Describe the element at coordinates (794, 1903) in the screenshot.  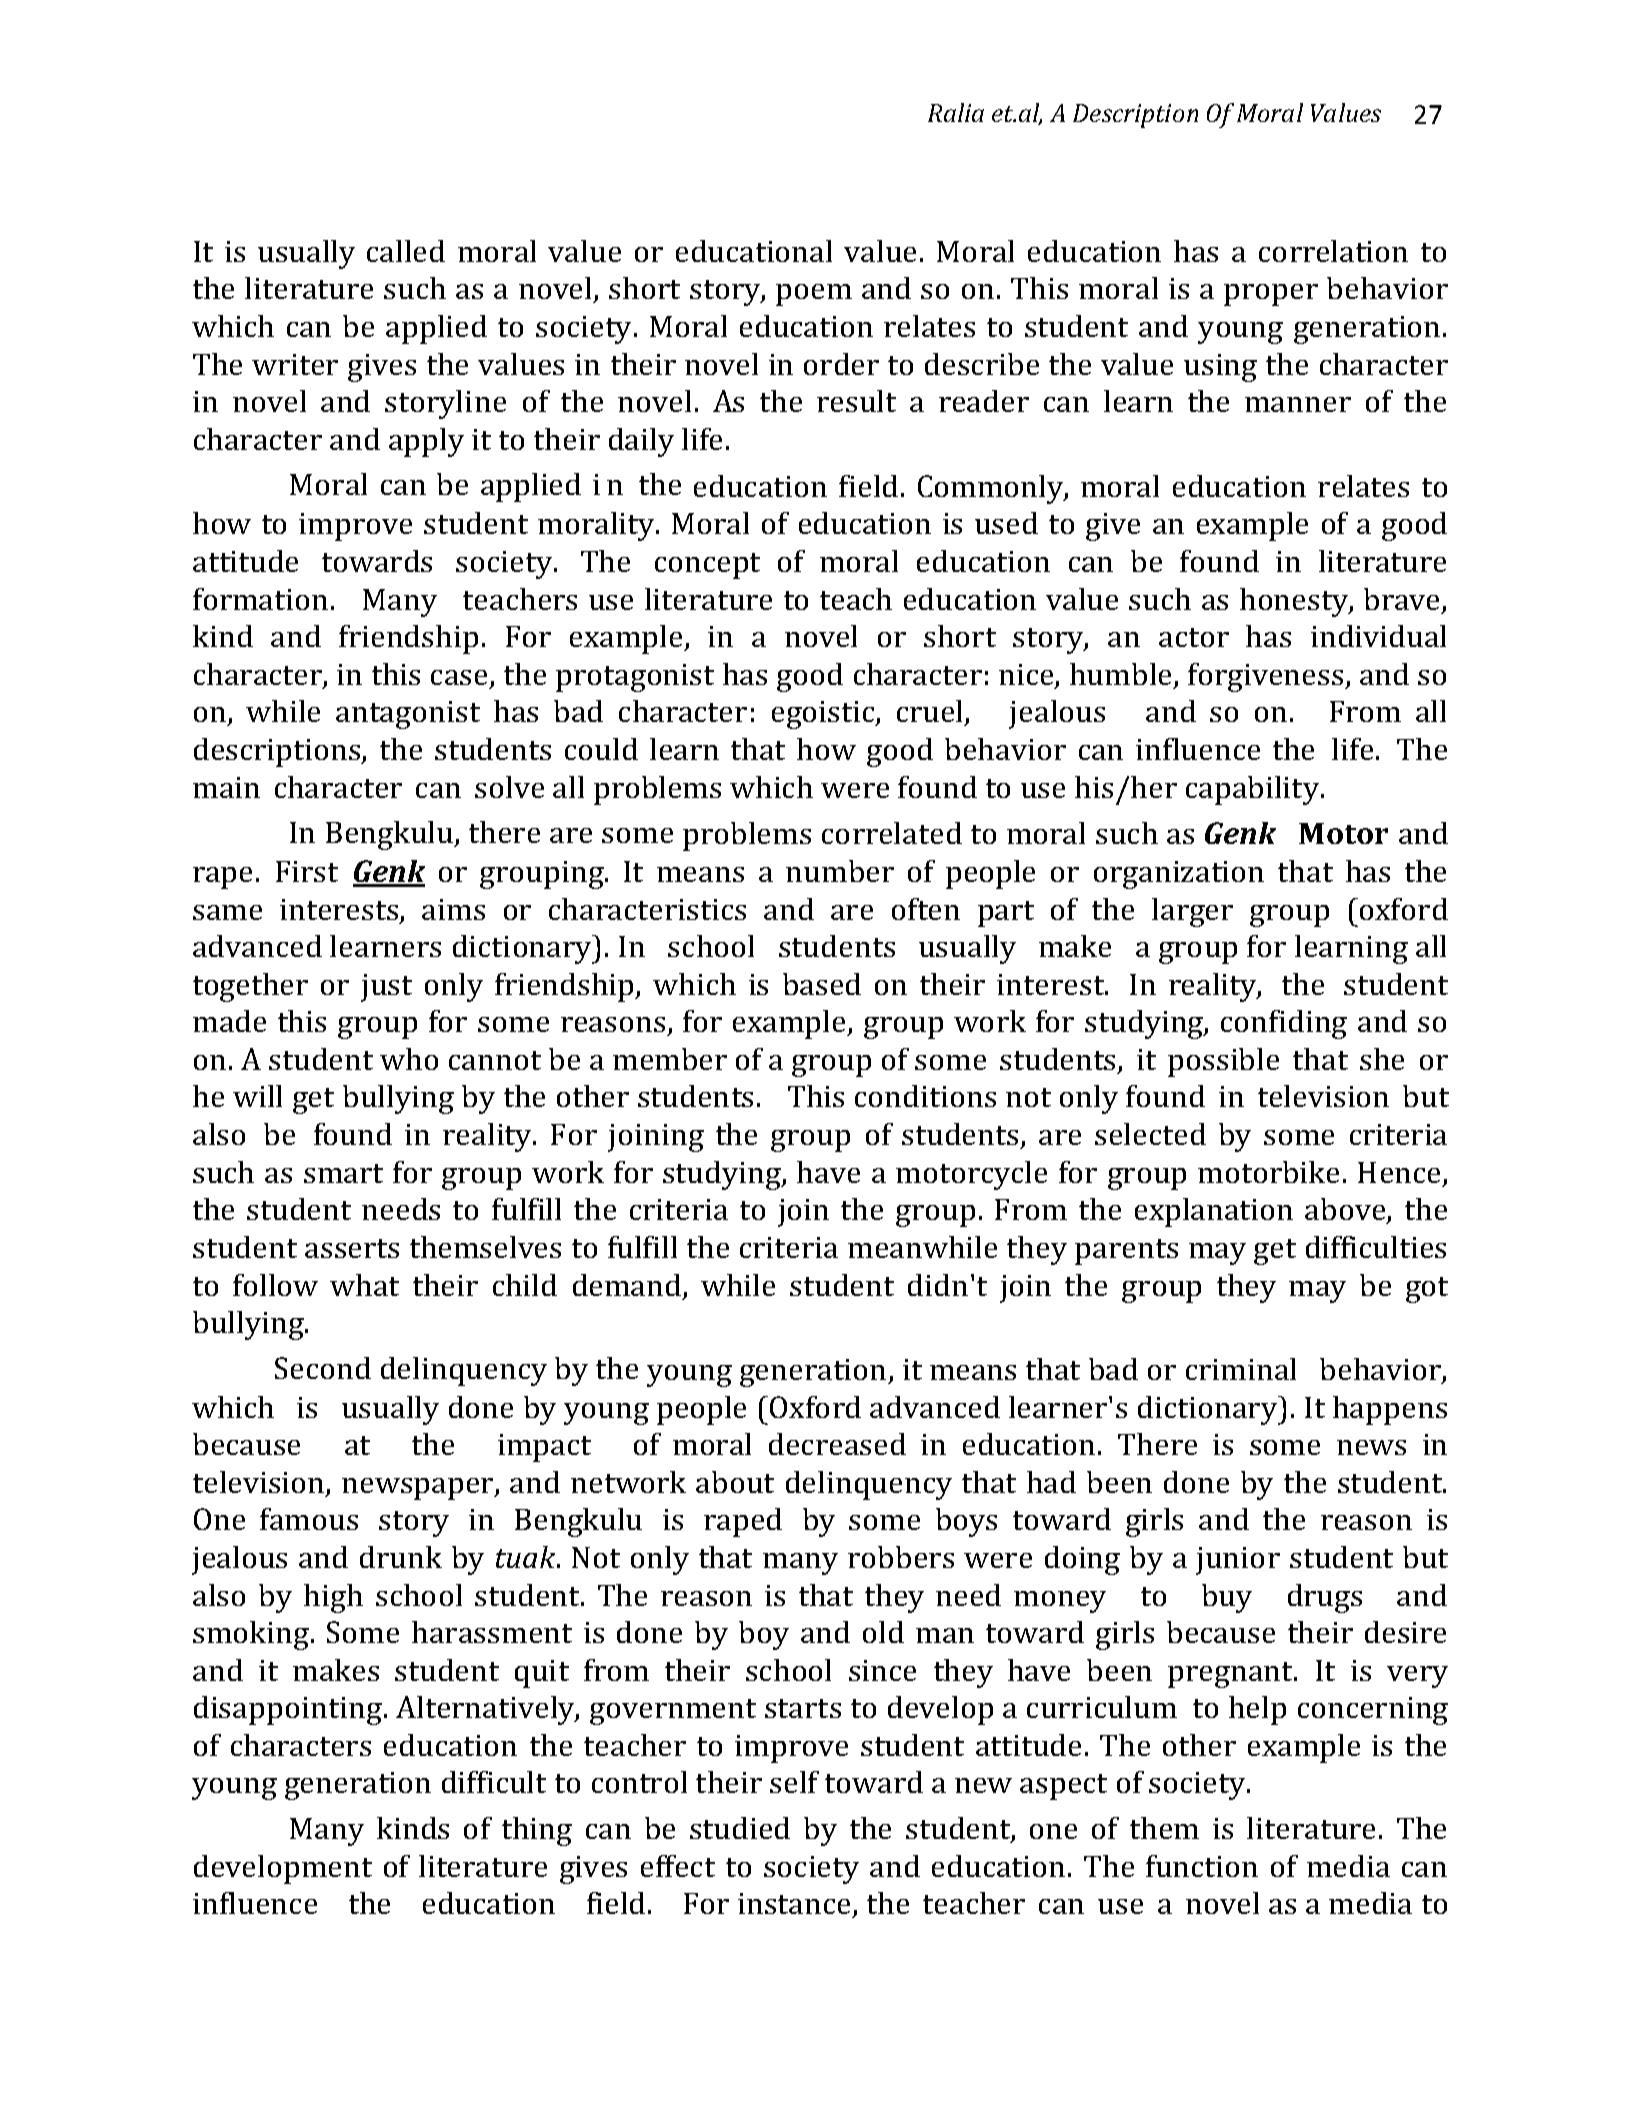
I see `instance` at that location.
